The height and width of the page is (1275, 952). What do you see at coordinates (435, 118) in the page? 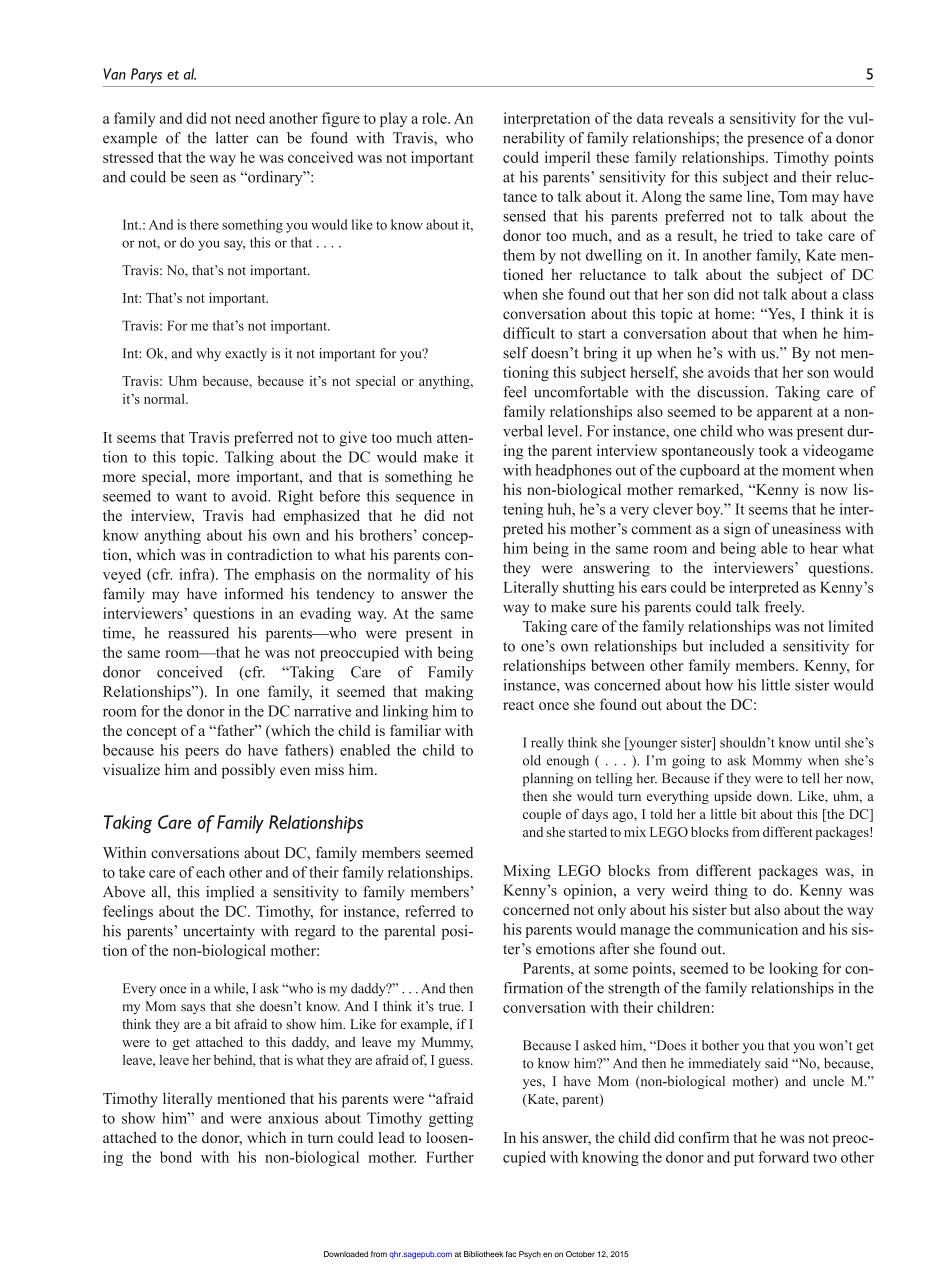
I see `role` at bounding box center [435, 118].
